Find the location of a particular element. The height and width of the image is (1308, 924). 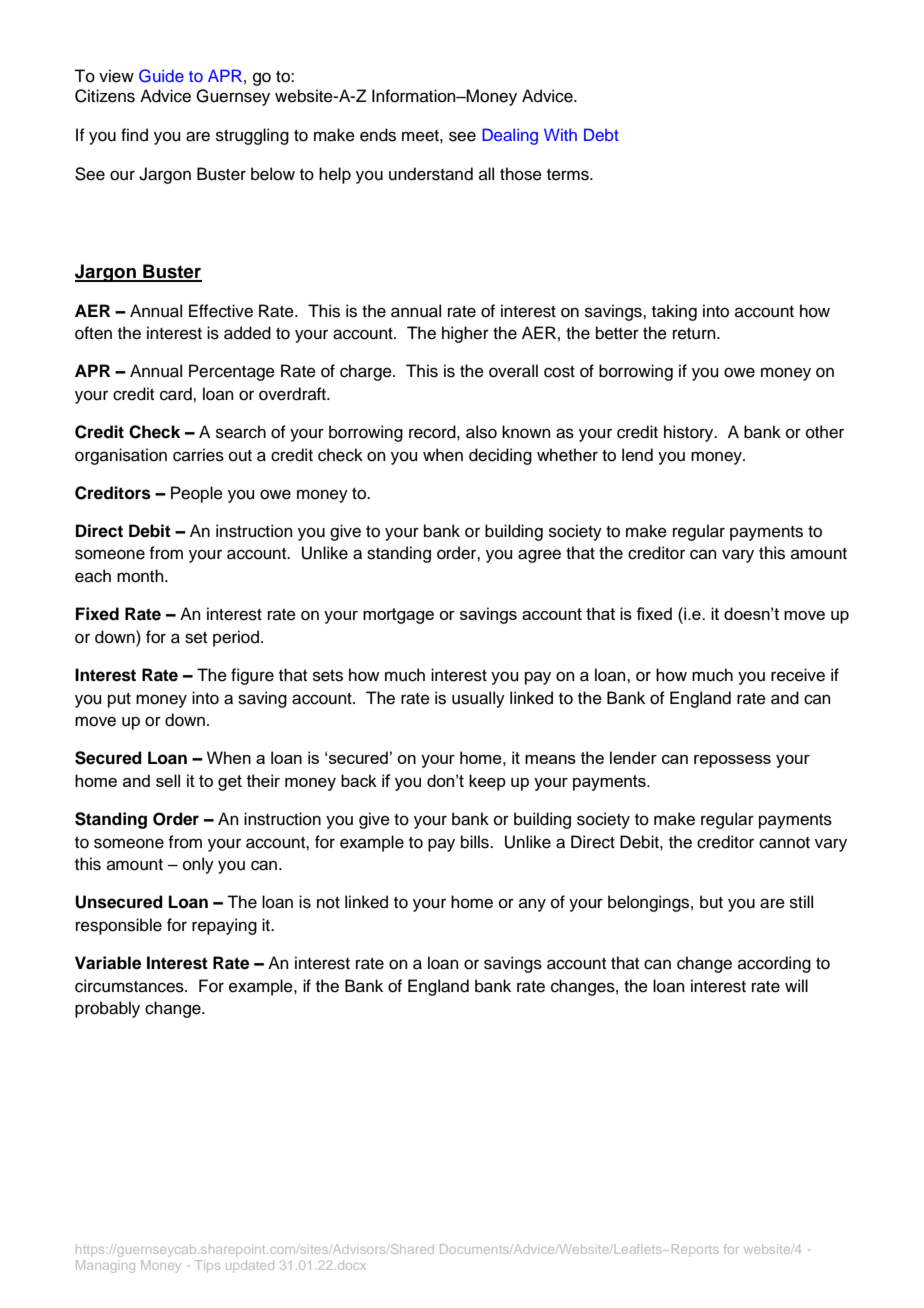

cannot is located at coordinates (784, 843).
